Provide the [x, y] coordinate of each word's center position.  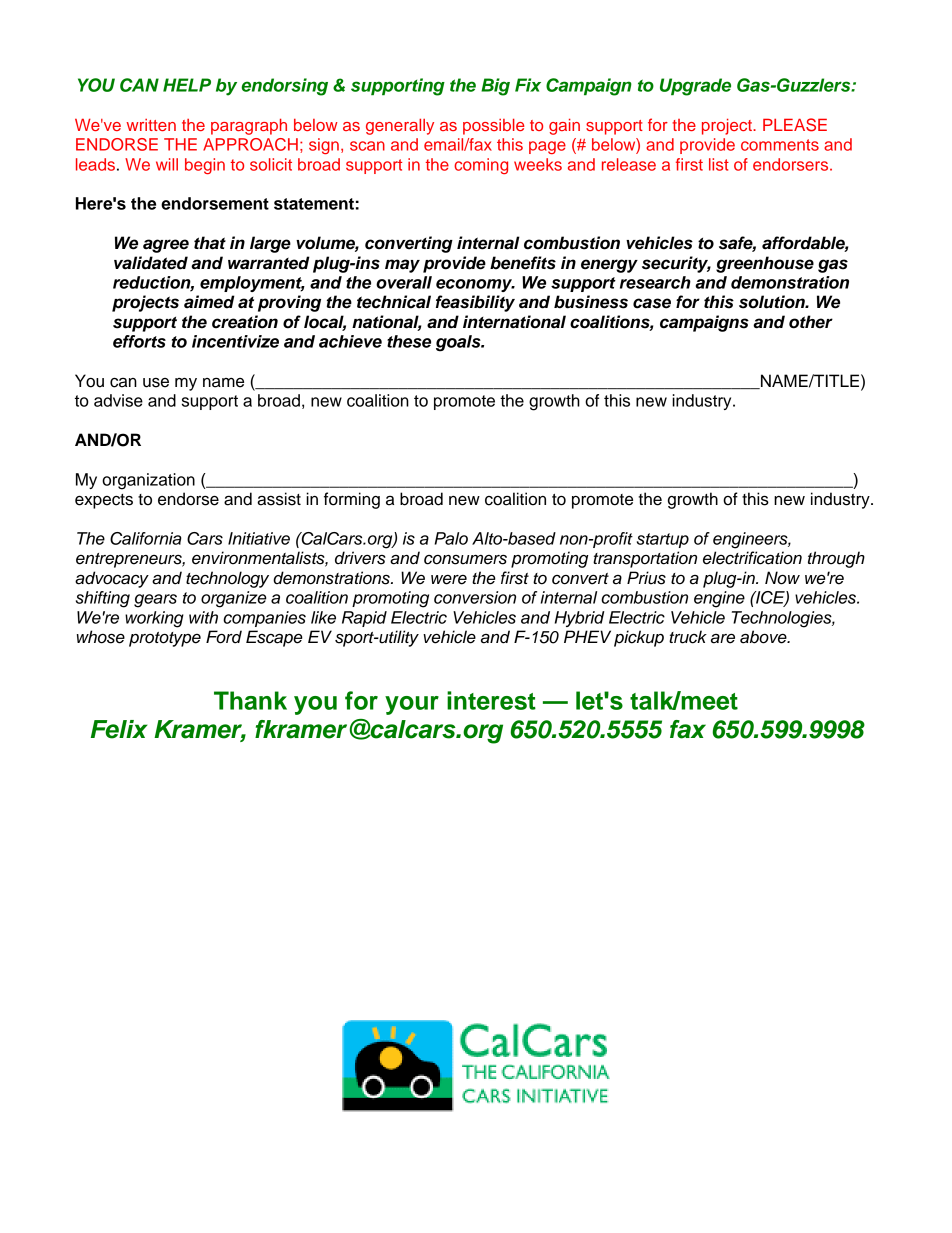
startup [663, 540]
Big [495, 87]
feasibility [475, 303]
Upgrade [695, 87]
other [811, 322]
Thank [250, 700]
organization [148, 481]
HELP [187, 85]
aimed [209, 302]
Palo [451, 538]
